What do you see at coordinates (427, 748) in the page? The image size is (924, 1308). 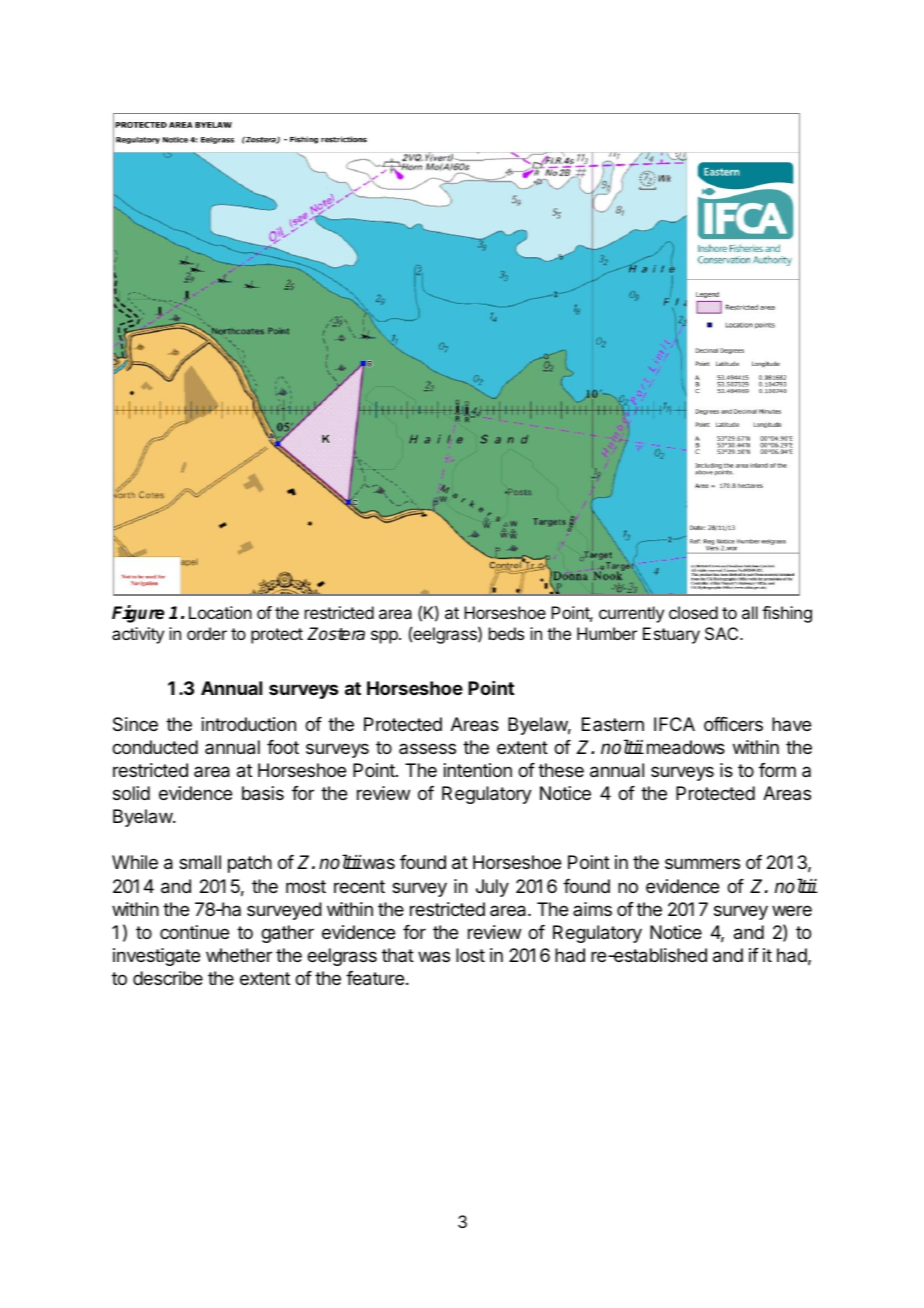 I see `assess` at bounding box center [427, 748].
